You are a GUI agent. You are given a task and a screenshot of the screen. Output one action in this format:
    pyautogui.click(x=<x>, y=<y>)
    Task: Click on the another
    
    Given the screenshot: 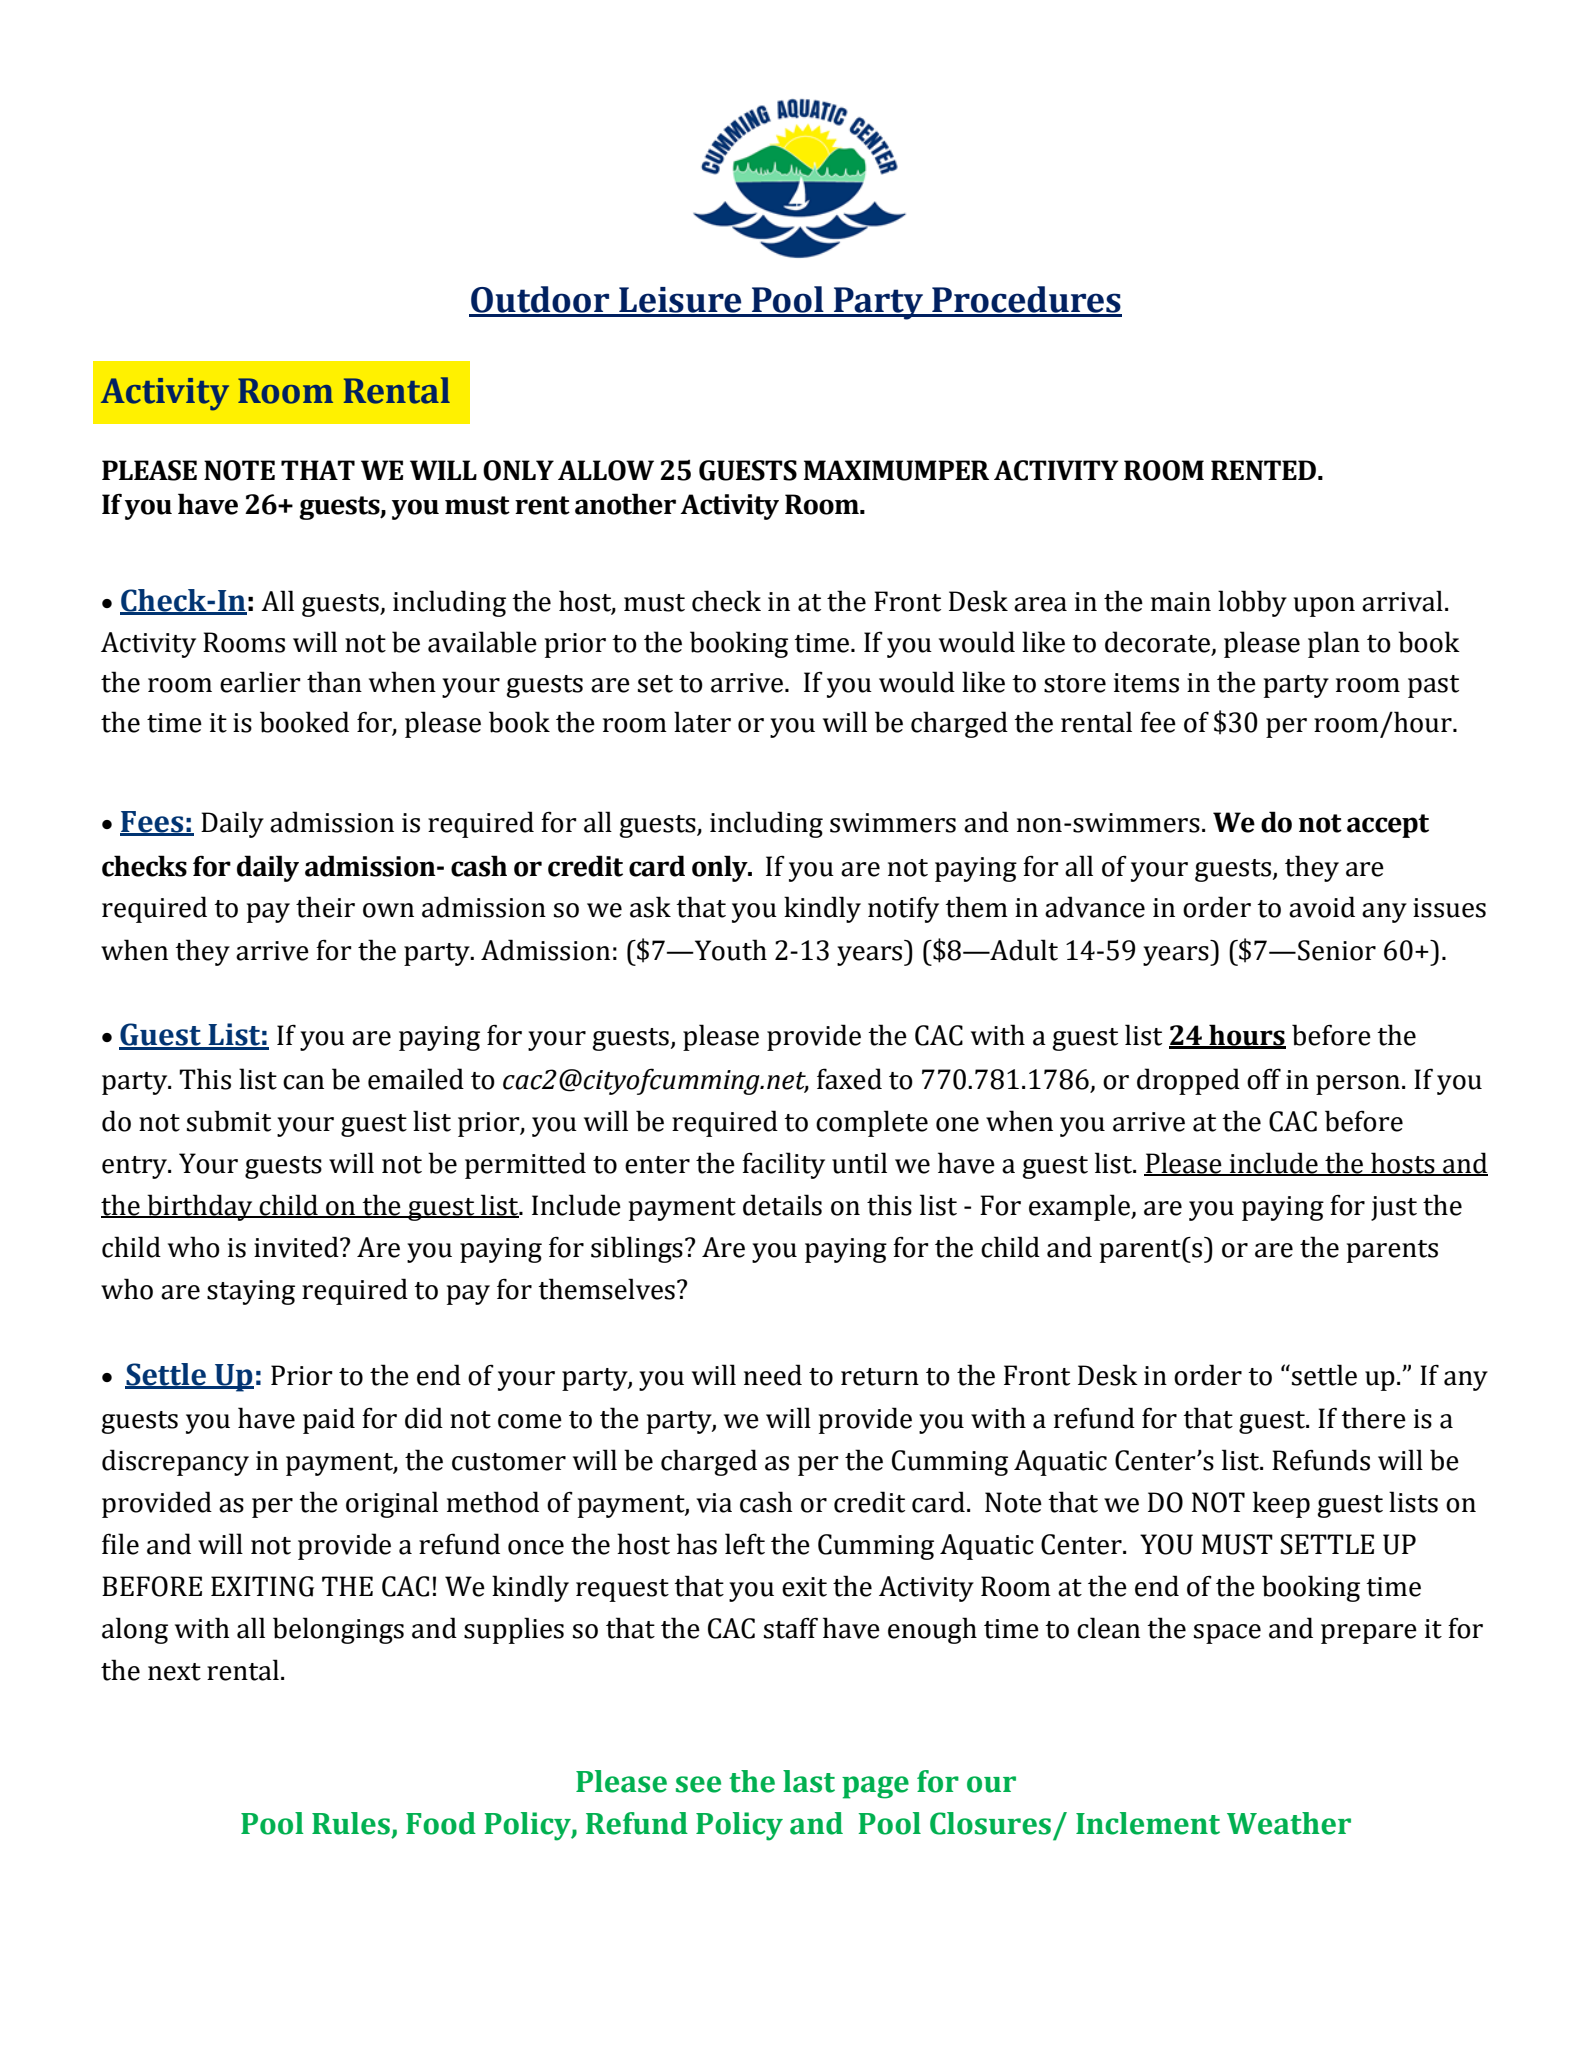 What is the action you would take?
    pyautogui.click(x=625, y=504)
